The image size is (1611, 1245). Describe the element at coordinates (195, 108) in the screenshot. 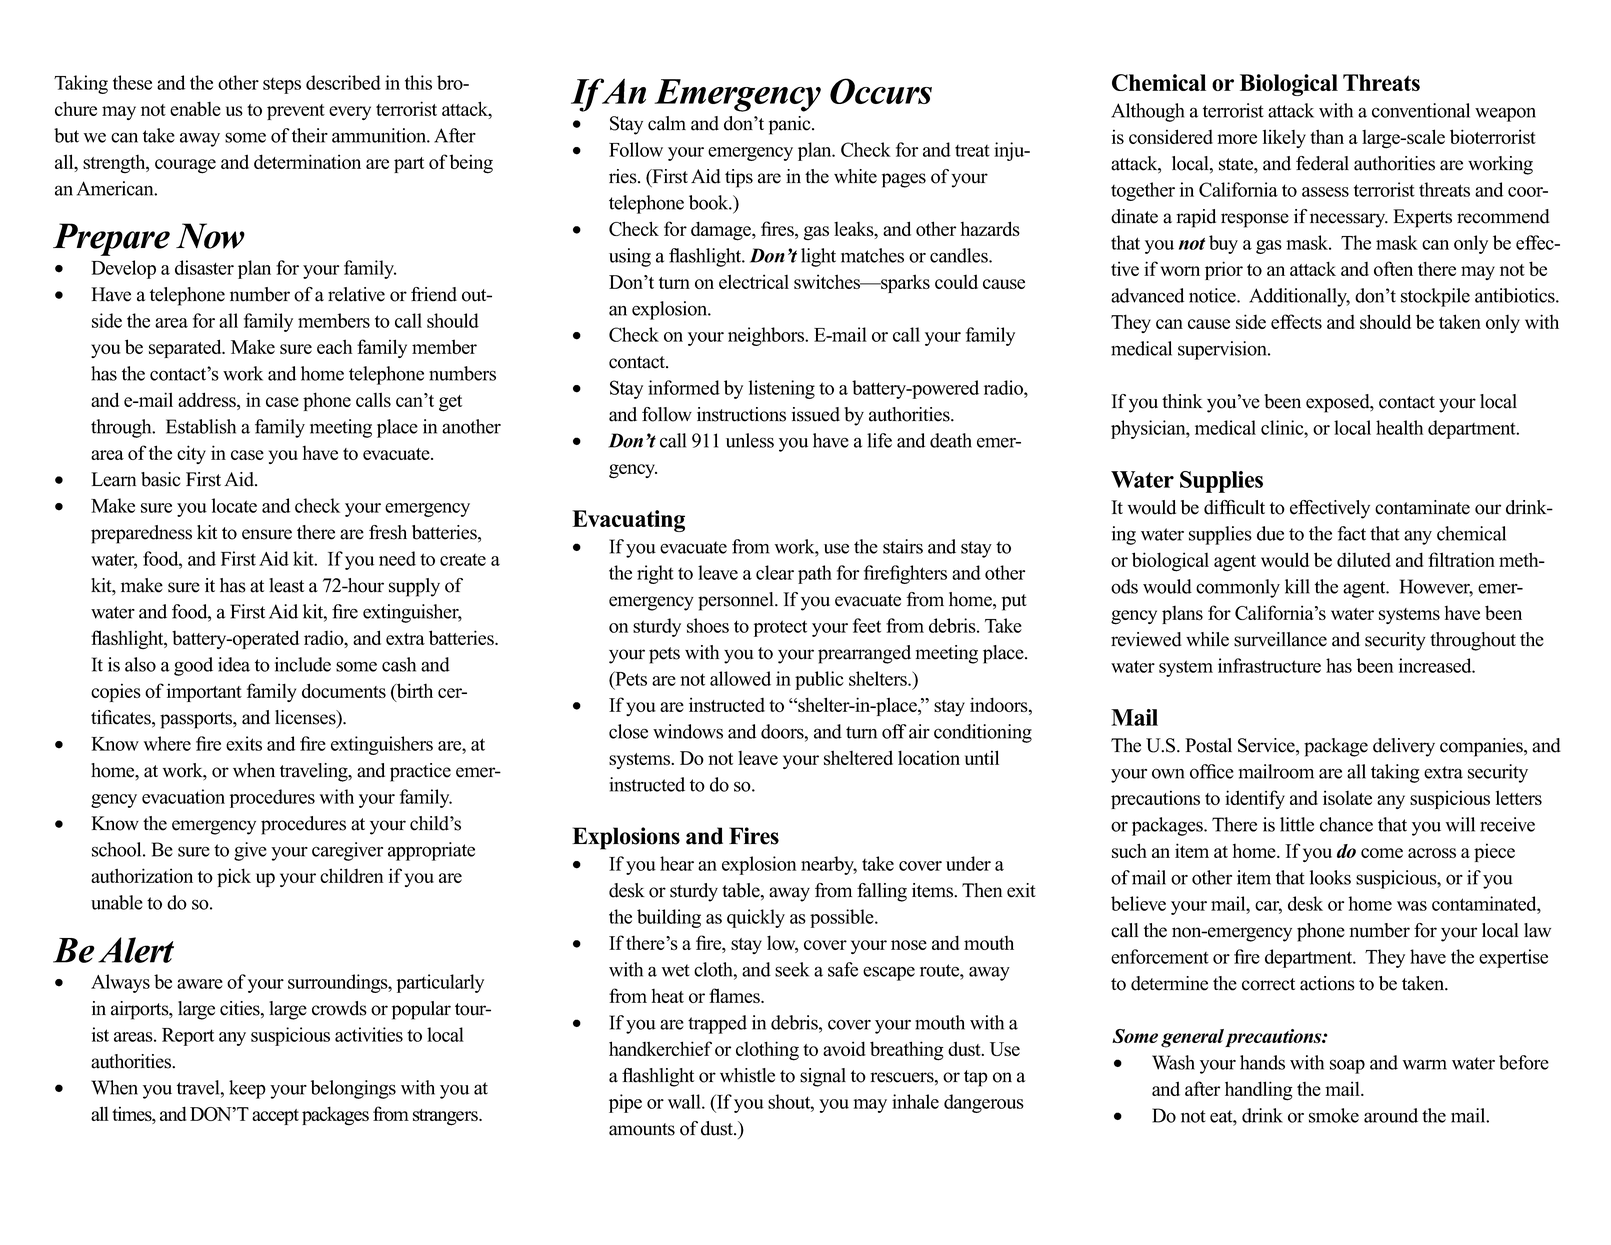

I see `enable` at that location.
